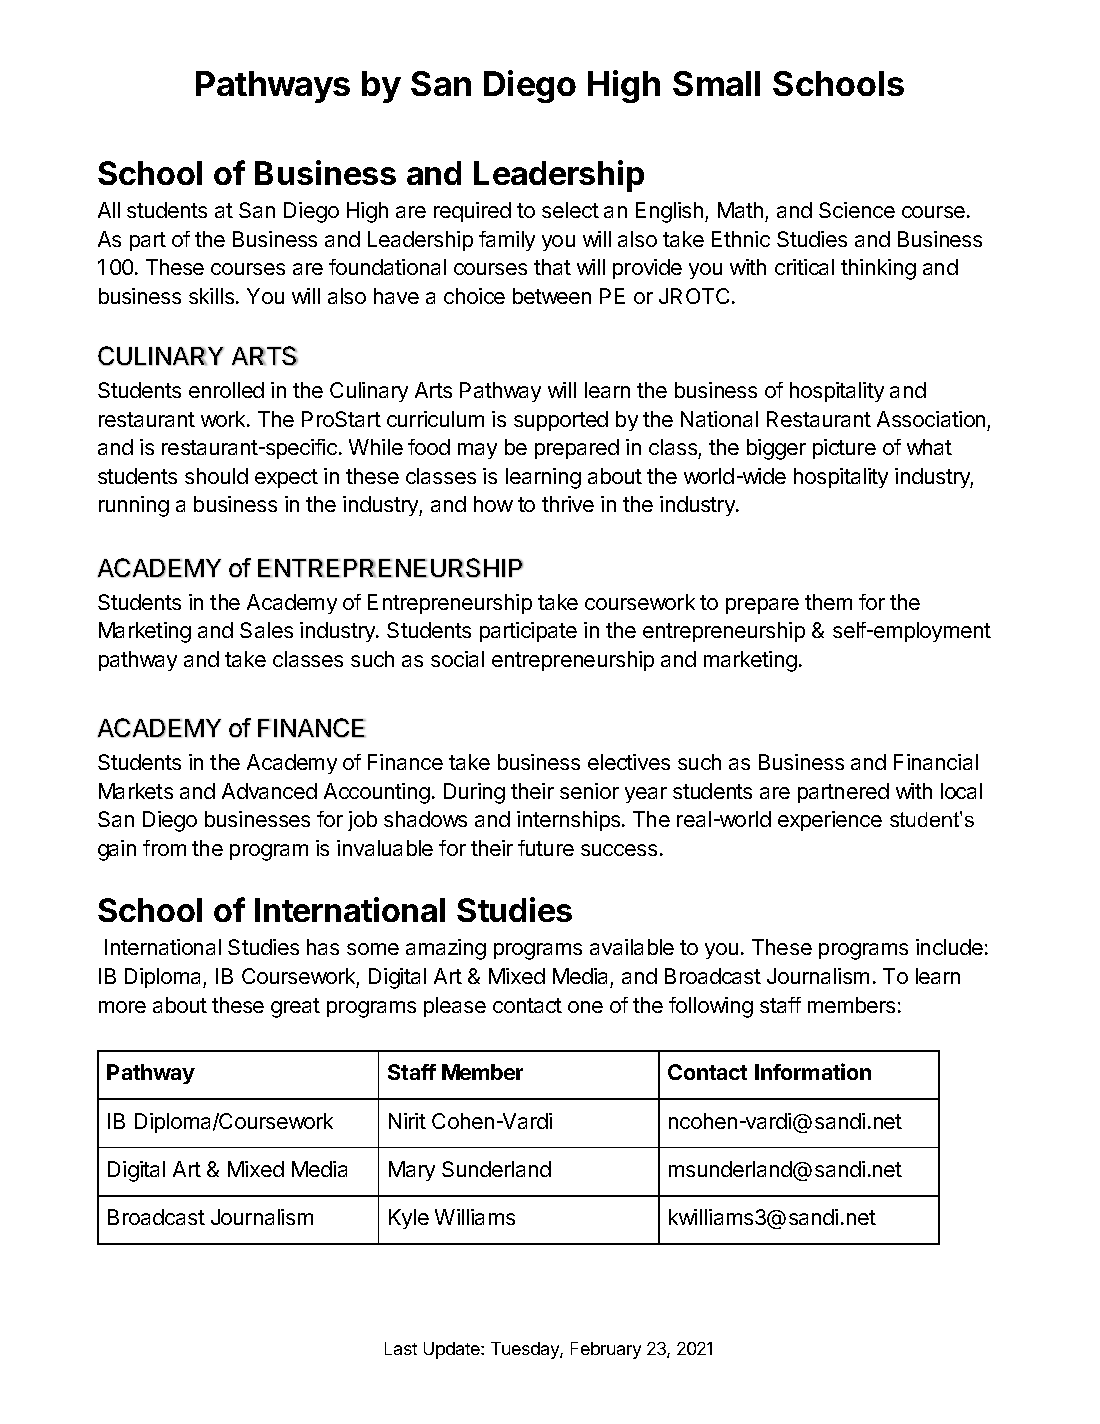 This image has height=1424, width=1100. What do you see at coordinates (213, 296) in the image?
I see `skills` at bounding box center [213, 296].
